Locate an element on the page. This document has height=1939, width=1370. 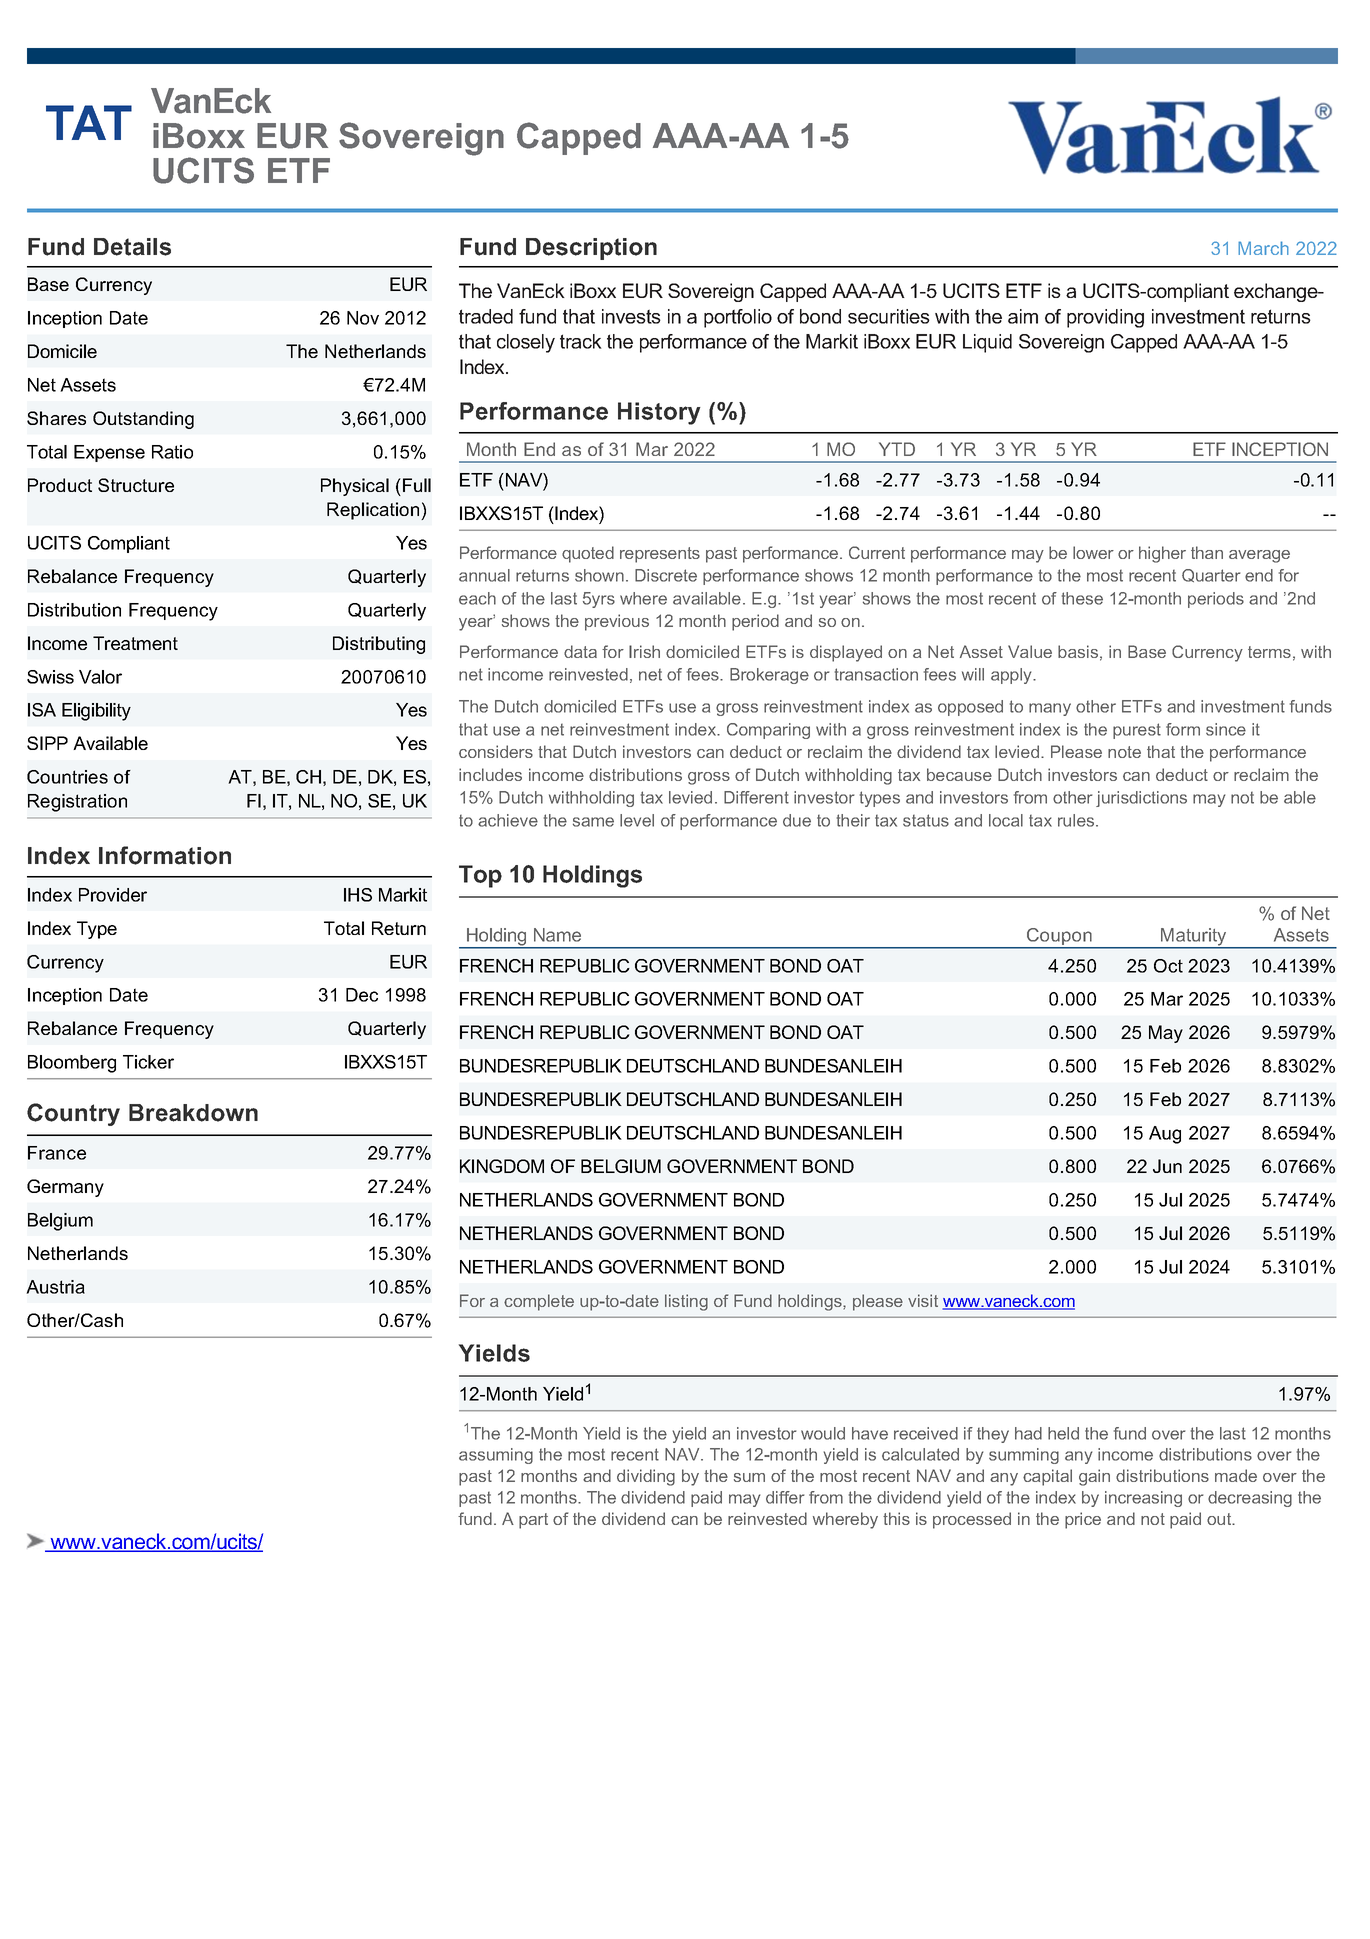
assuming is located at coordinates (496, 1456).
